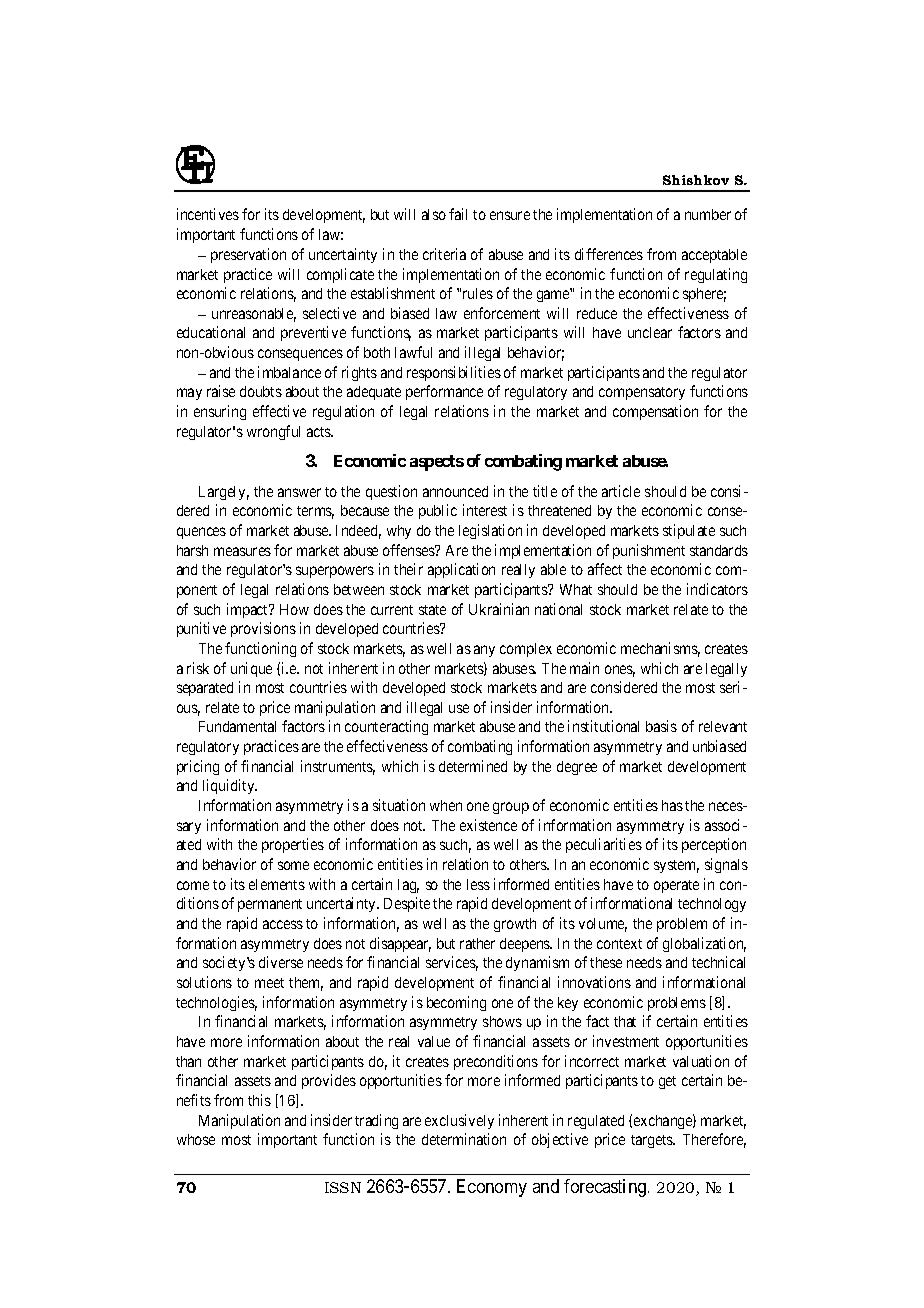 Image resolution: width=924 pixels, height=1308 pixels. What do you see at coordinates (609, 254) in the screenshot?
I see `differences` at bounding box center [609, 254].
